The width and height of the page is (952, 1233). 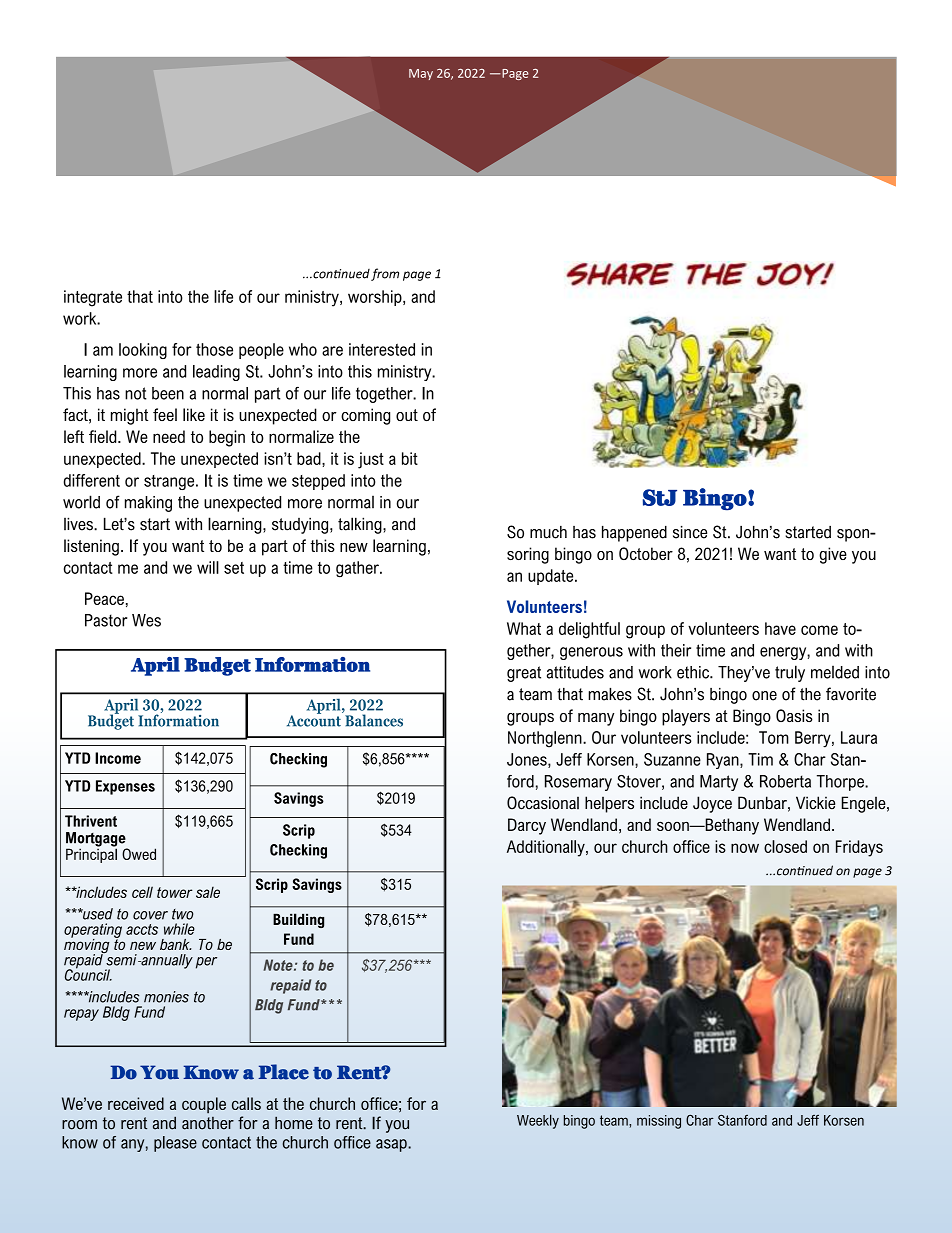 What do you see at coordinates (146, 620) in the page?
I see `Wes` at bounding box center [146, 620].
